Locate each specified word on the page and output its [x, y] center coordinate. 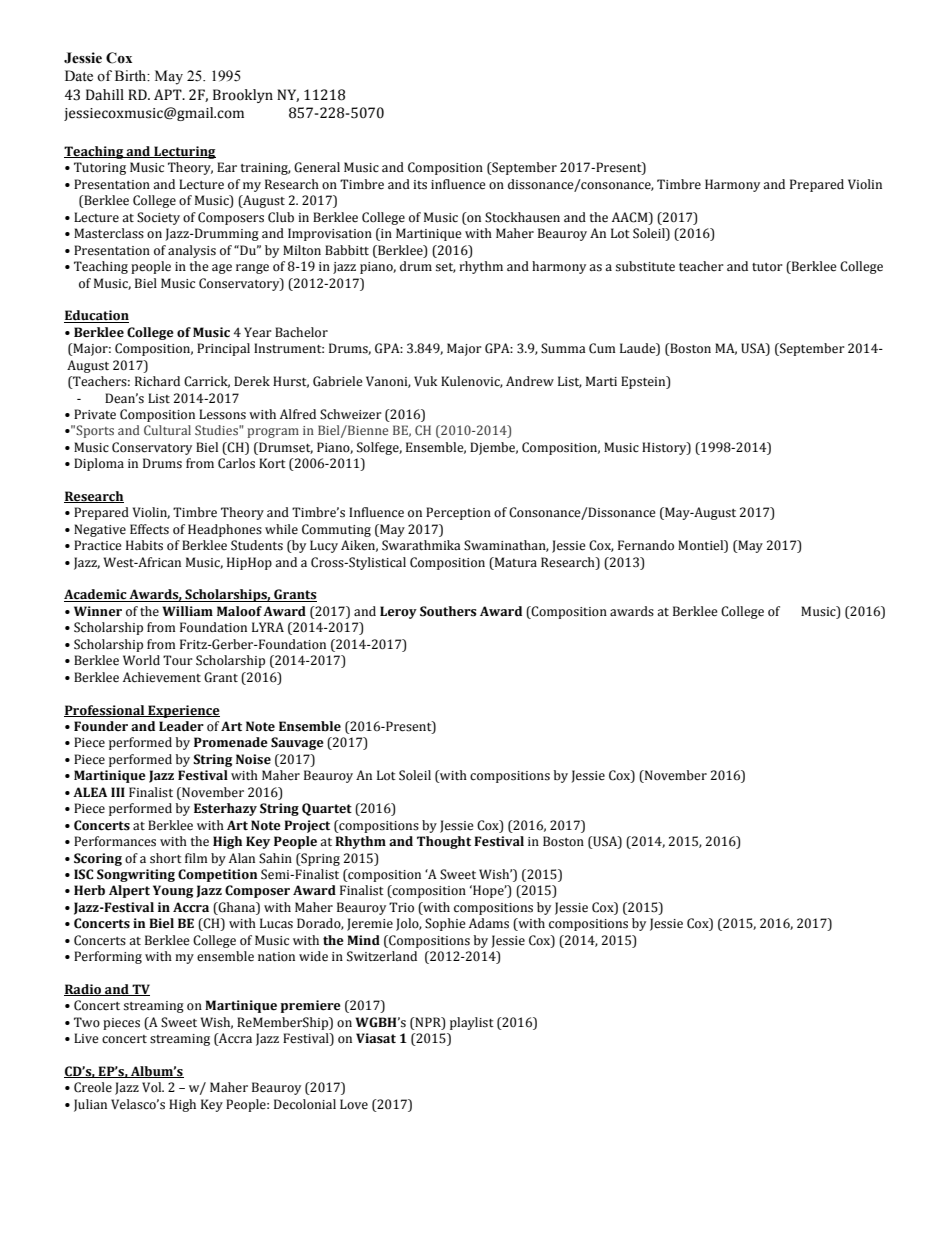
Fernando [646, 545]
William [187, 611]
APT [169, 94]
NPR [428, 1022]
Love [354, 1104]
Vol [153, 1087]
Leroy [398, 612]
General [317, 167]
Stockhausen [522, 217]
